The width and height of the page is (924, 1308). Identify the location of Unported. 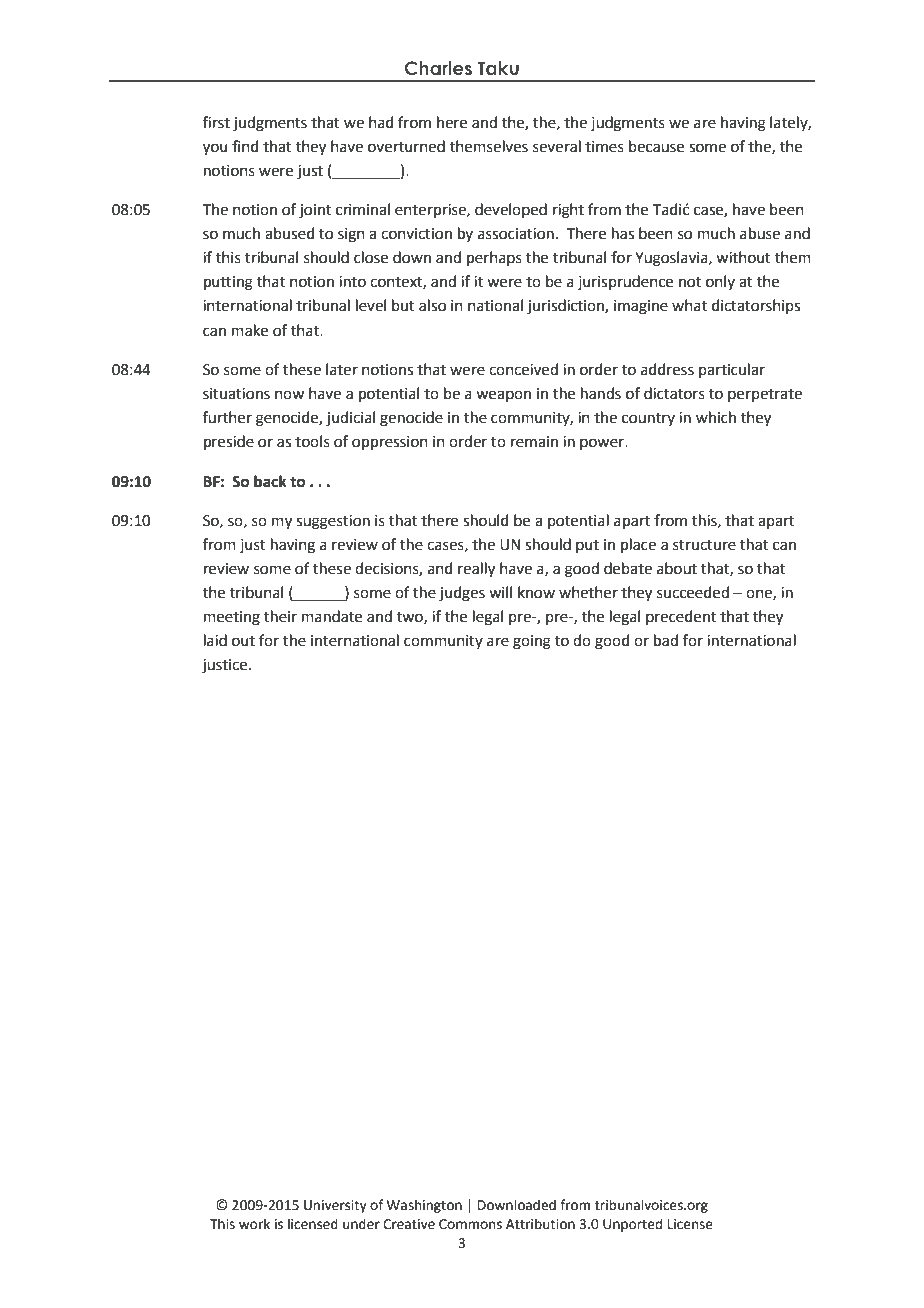
(632, 1225).
